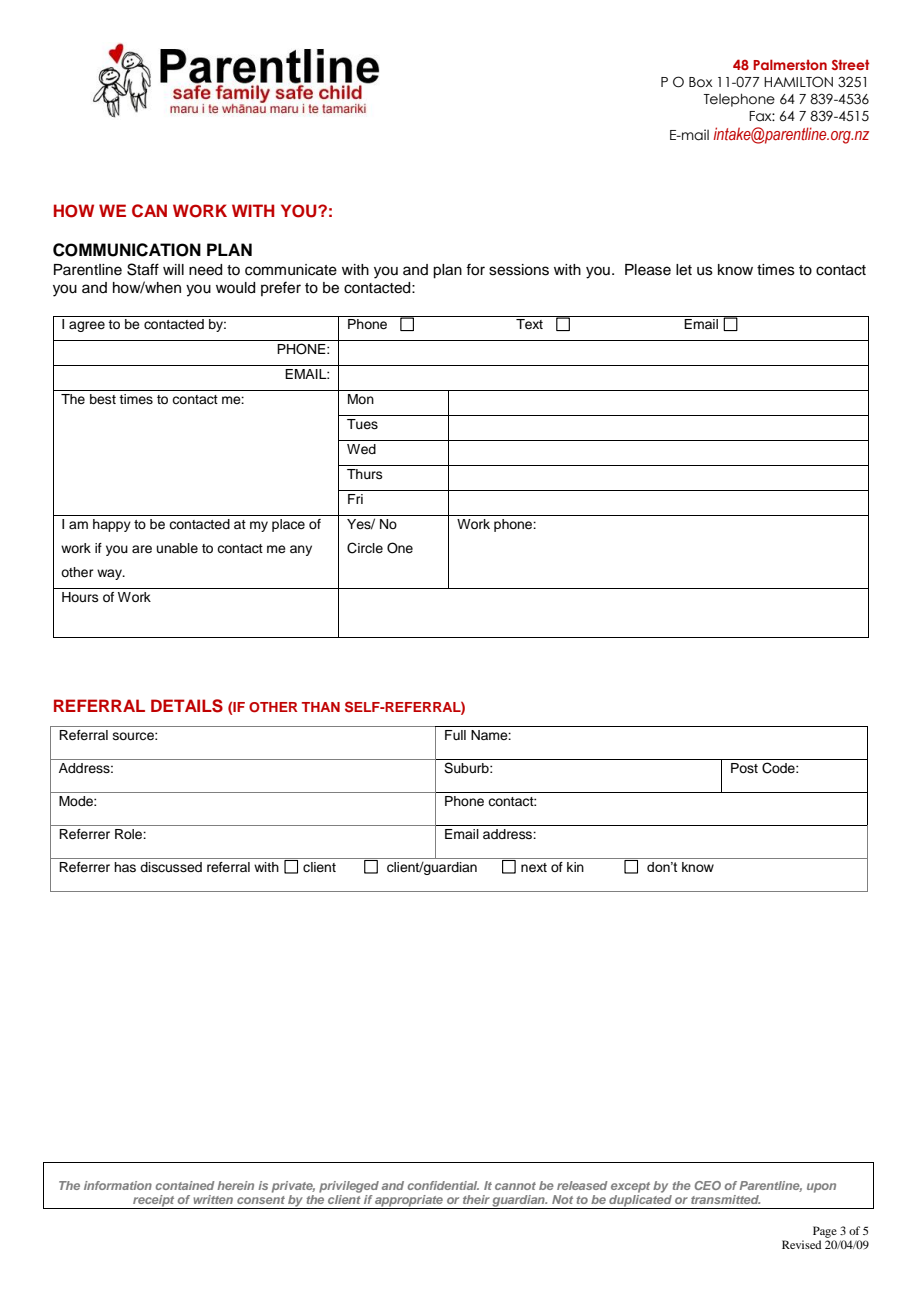 Image resolution: width=924 pixels, height=1308 pixels. I want to click on next, so click(534, 867).
